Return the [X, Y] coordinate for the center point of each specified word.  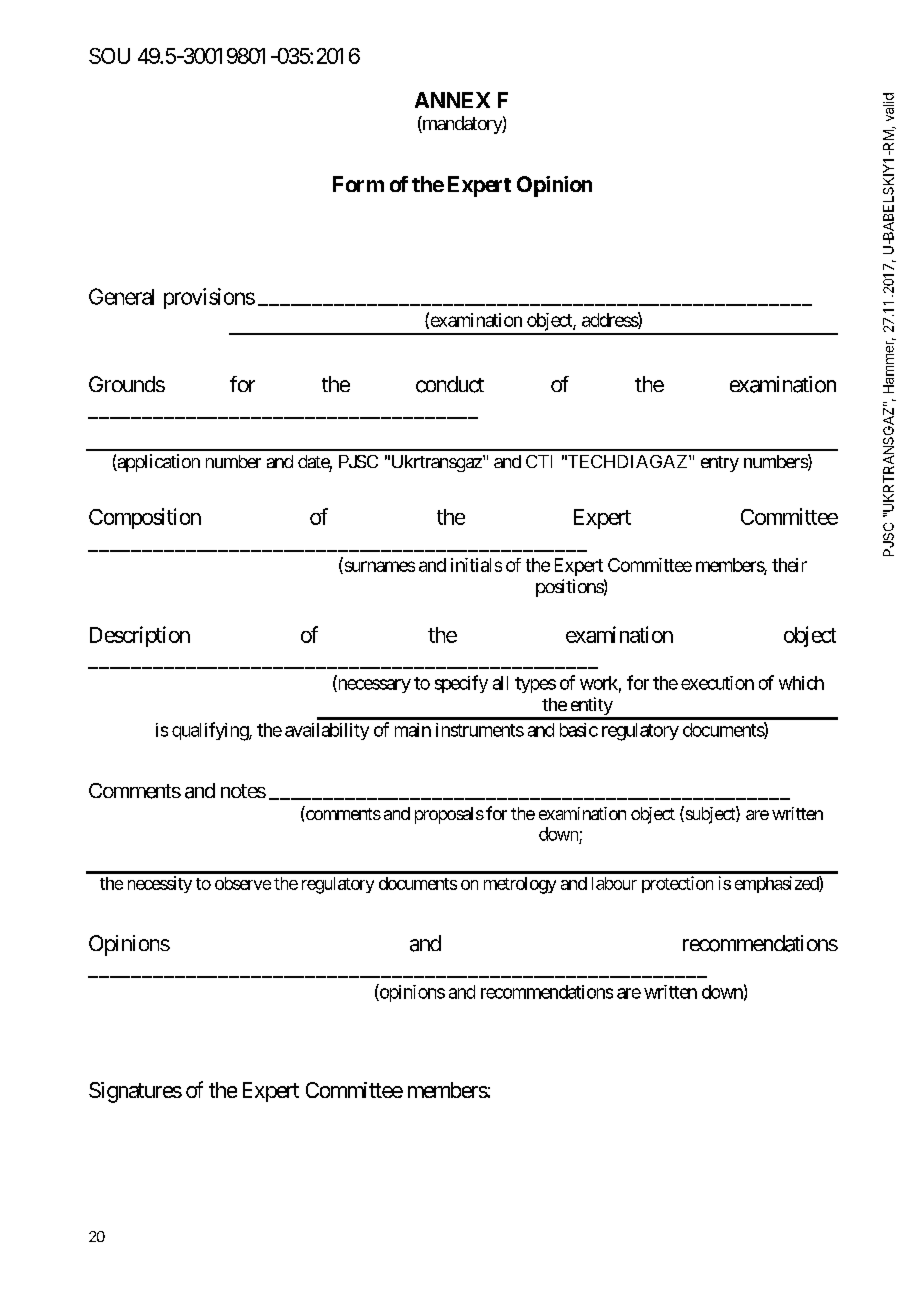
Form [358, 184]
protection [677, 884]
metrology [520, 885]
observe [243, 883]
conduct [450, 384]
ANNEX [452, 100]
